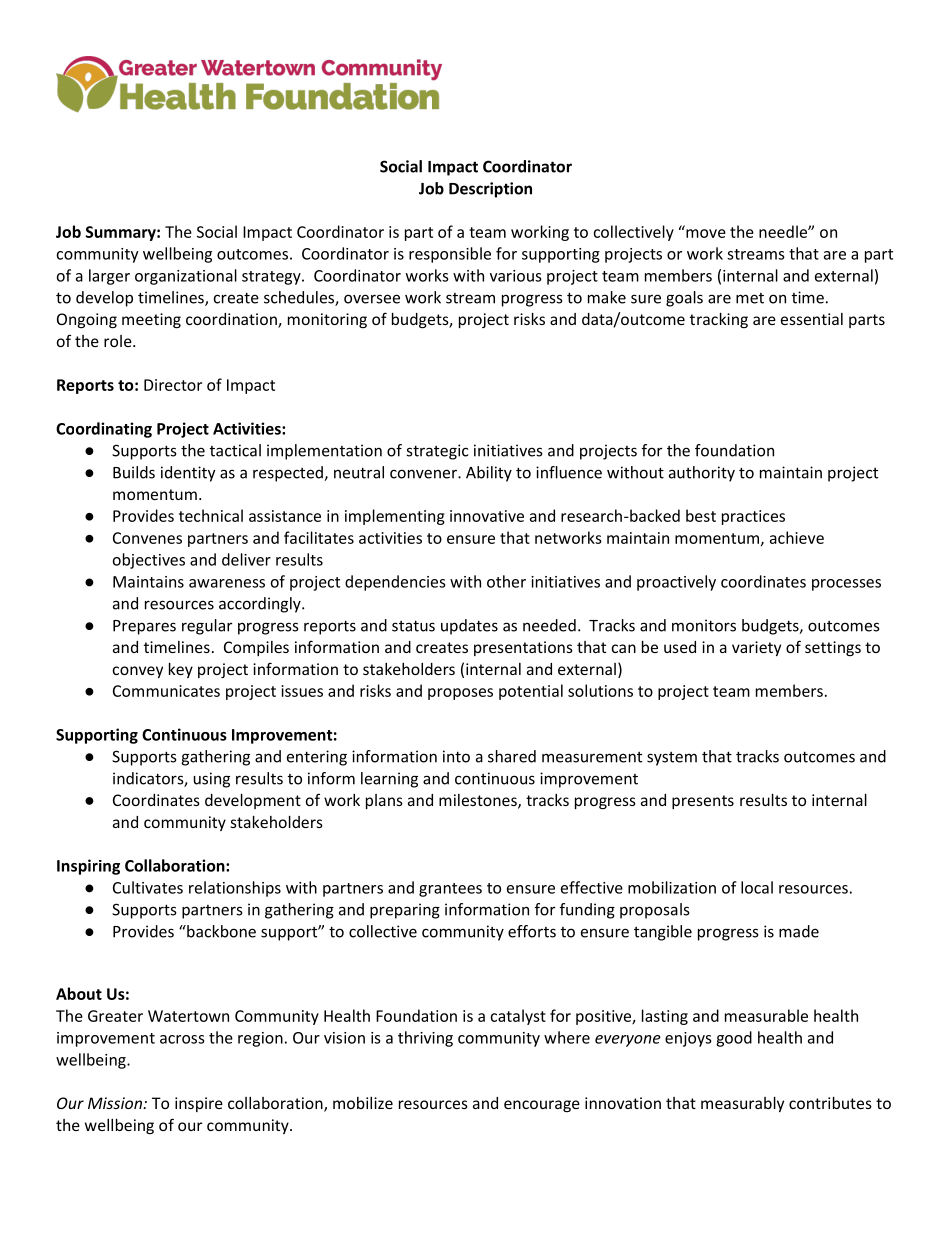 The height and width of the document is (1233, 952). I want to click on thriving, so click(425, 1039).
